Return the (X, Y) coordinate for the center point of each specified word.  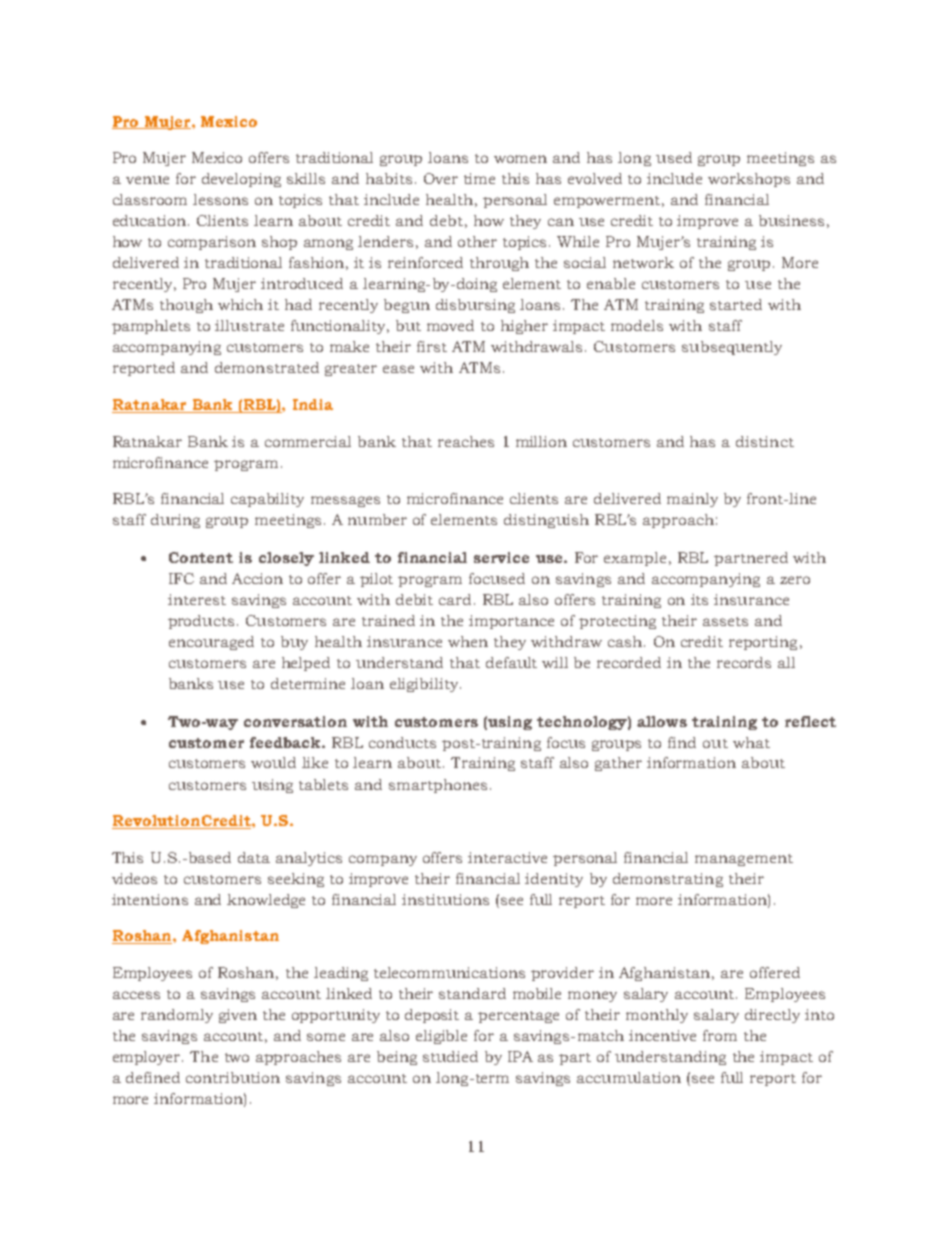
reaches (466, 441)
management (744, 860)
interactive (507, 857)
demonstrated (267, 367)
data (254, 857)
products (201, 622)
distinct (765, 441)
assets (725, 621)
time (479, 178)
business (791, 220)
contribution (233, 1077)
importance (511, 622)
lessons (220, 199)
